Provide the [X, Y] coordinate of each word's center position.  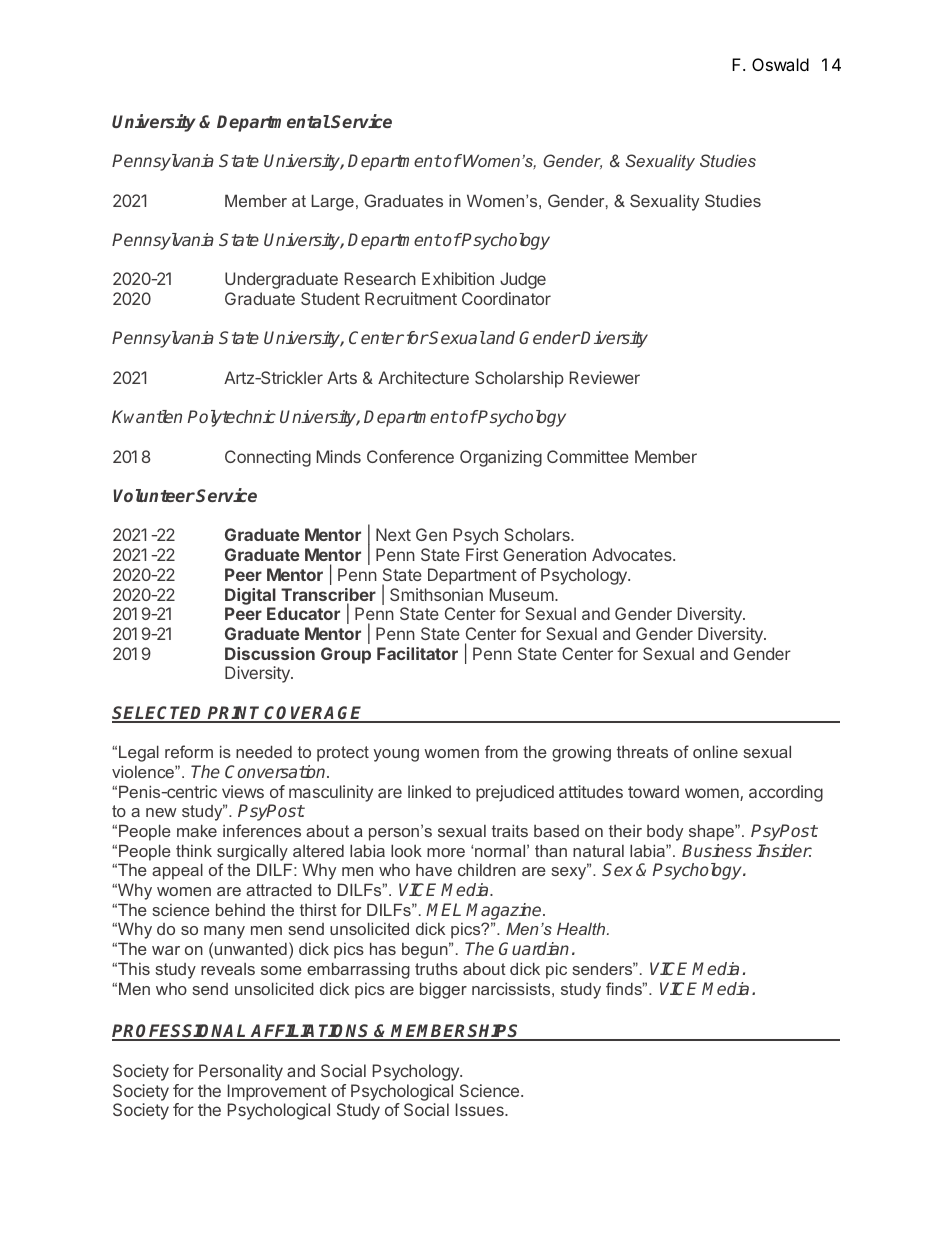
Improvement [277, 1092]
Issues [481, 1109]
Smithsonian [436, 594]
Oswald [780, 64]
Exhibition [458, 278]
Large [333, 202]
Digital [250, 596]
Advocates [633, 554]
